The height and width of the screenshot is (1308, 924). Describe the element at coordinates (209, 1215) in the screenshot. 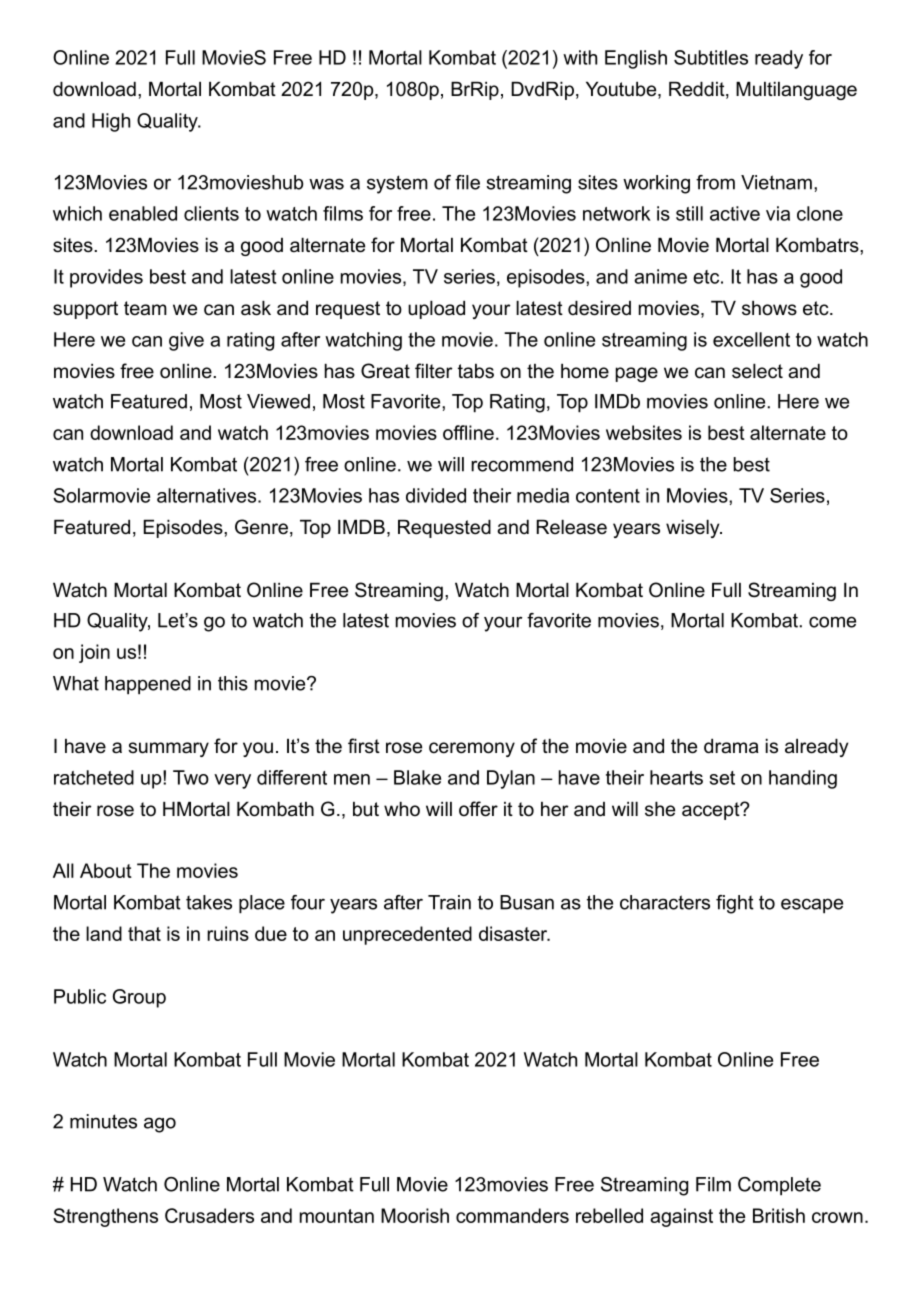

I see `Crusaders` at that location.
